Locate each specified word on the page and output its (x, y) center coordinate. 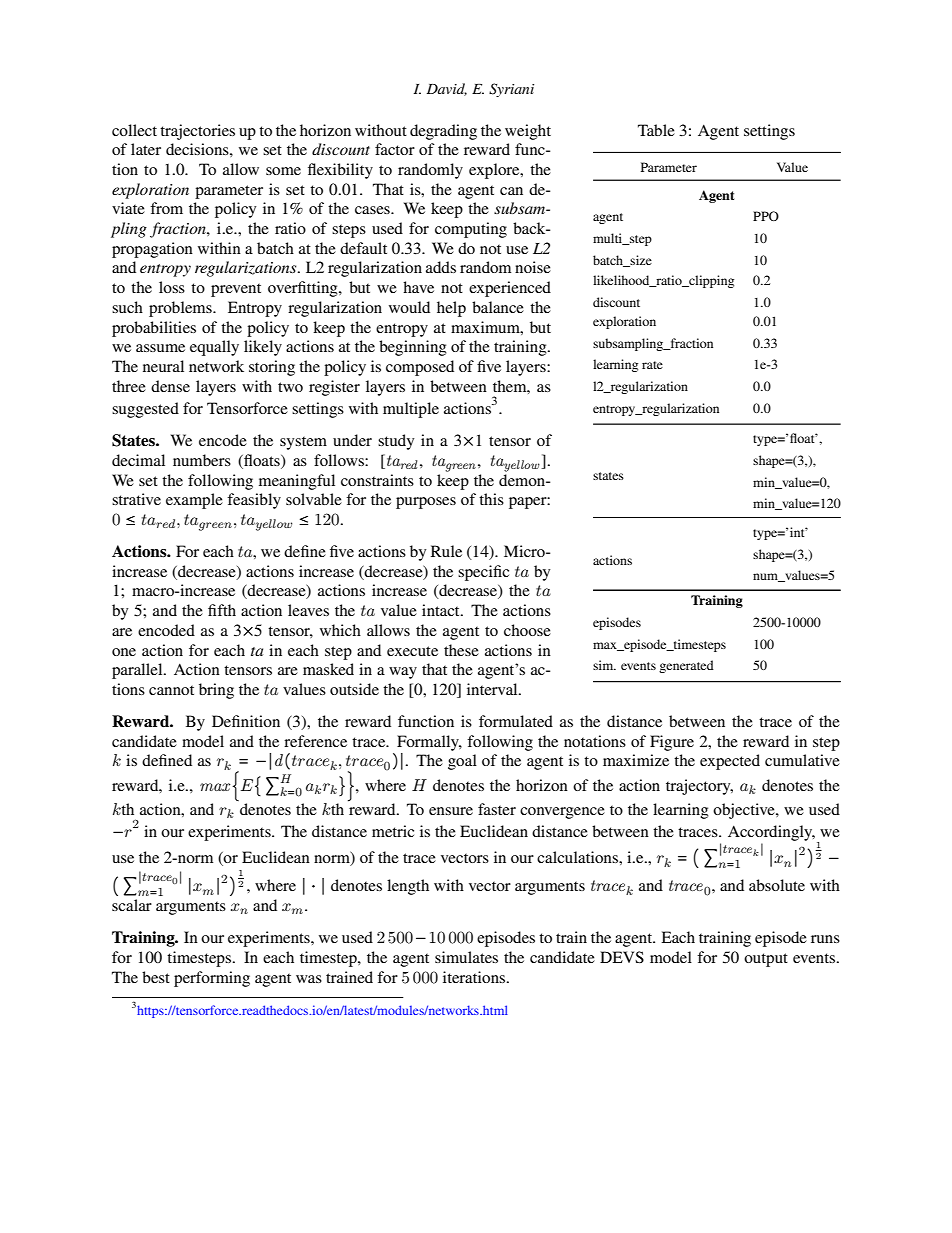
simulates (466, 957)
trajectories (197, 132)
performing (212, 979)
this (491, 499)
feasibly (254, 501)
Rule (446, 551)
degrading (443, 132)
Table (656, 130)
